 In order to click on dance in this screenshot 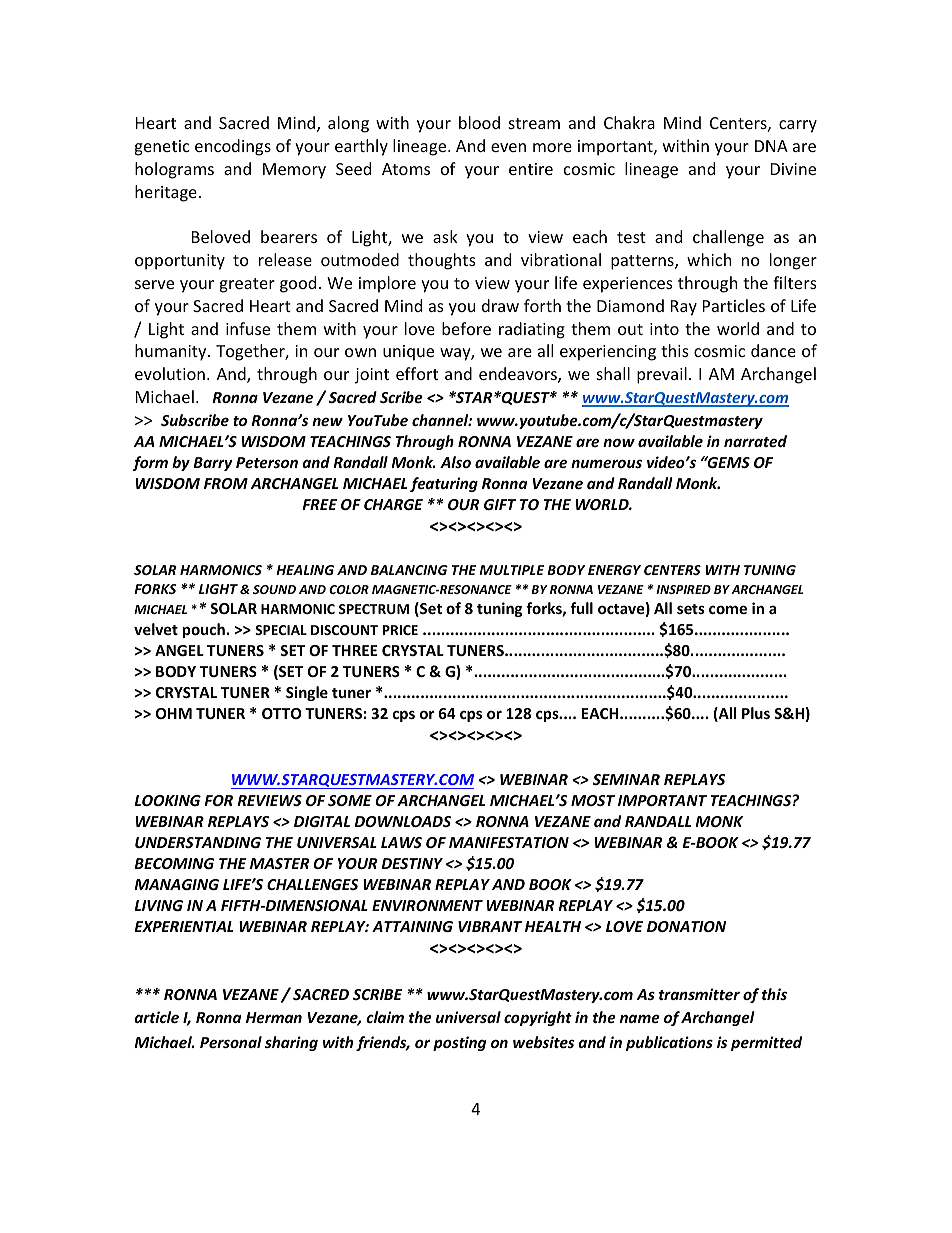, I will do `click(773, 350)`.
